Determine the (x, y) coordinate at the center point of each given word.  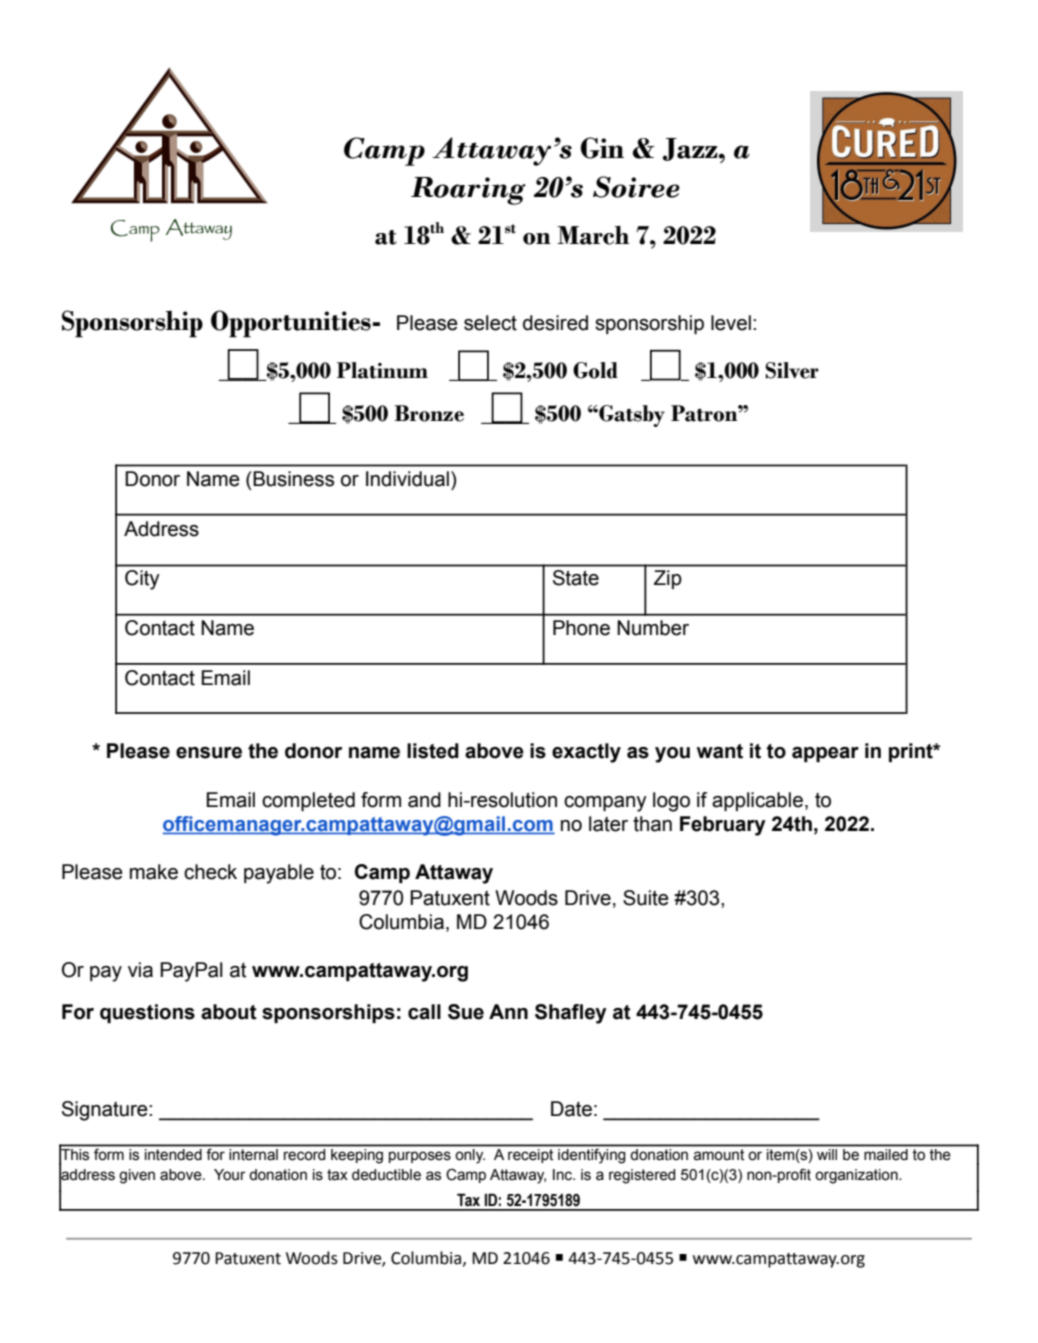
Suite (646, 898)
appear (825, 754)
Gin (602, 148)
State (576, 578)
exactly (586, 753)
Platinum (382, 370)
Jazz (691, 149)
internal (253, 1154)
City (142, 580)
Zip (668, 579)
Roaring (468, 191)
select (490, 323)
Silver (792, 370)
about (229, 1012)
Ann (508, 1011)
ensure (209, 753)
